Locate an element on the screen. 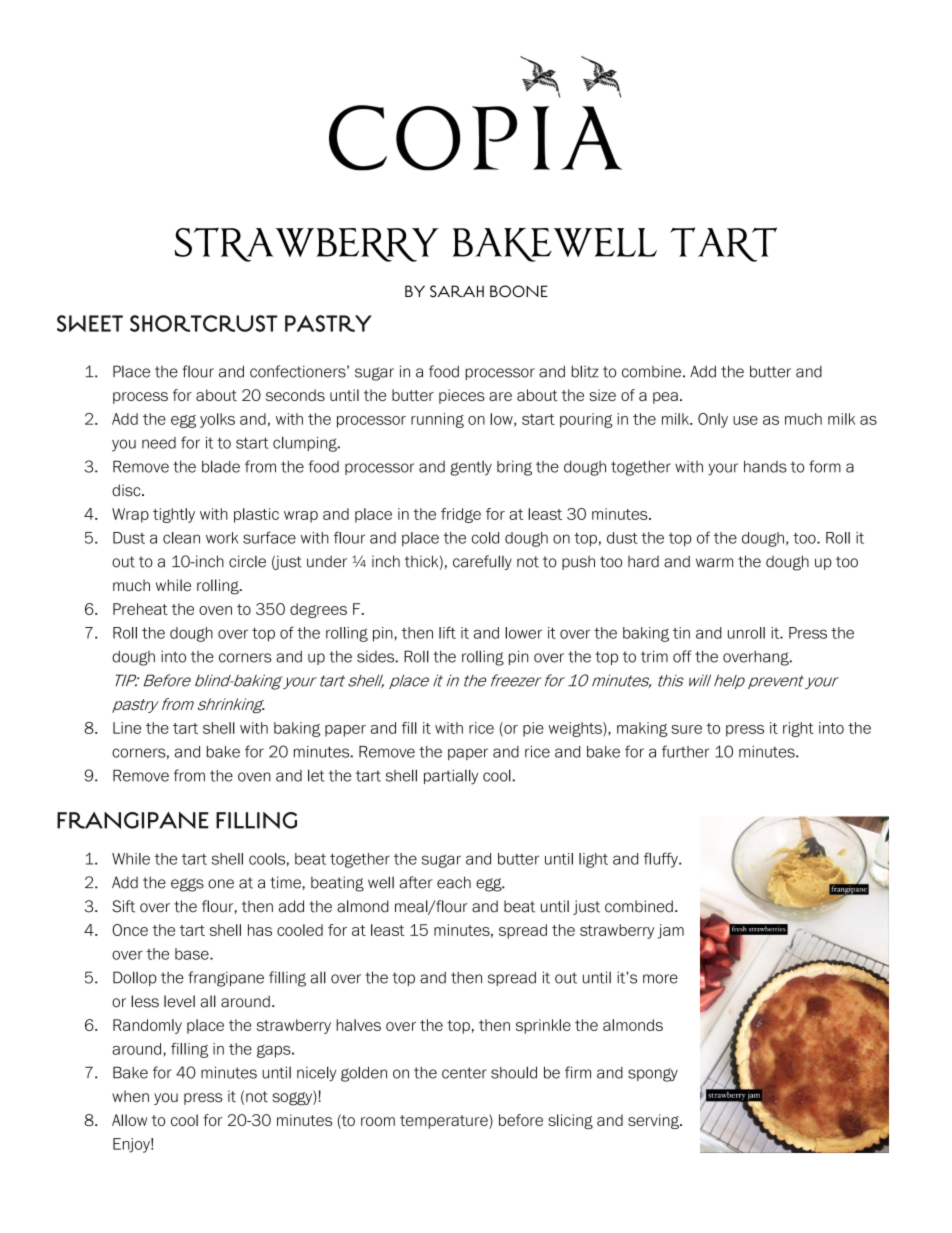 This screenshot has width=952, height=1233. tightly is located at coordinates (174, 515).
